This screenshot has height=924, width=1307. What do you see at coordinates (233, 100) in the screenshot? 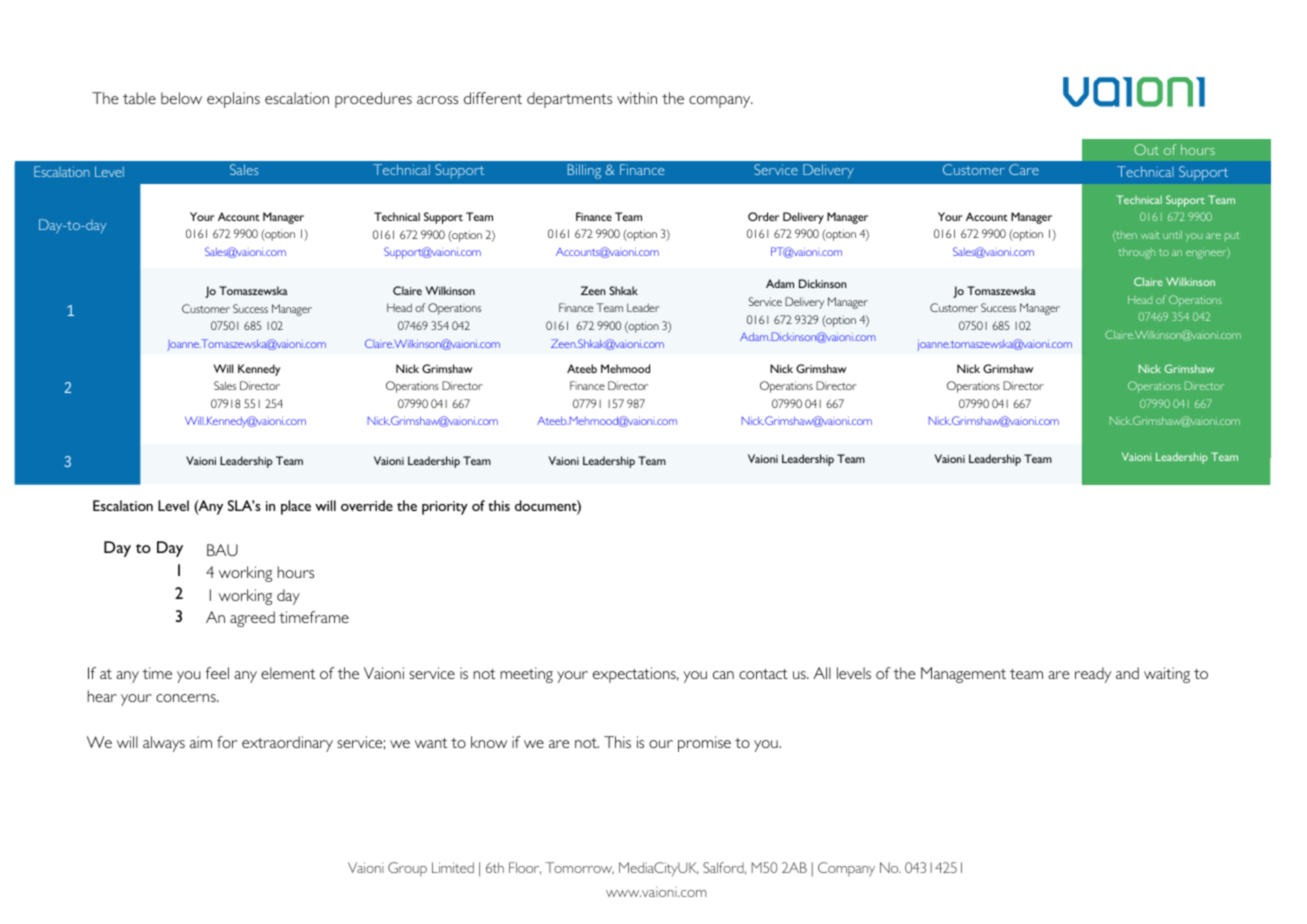
I see `explains` at bounding box center [233, 100].
